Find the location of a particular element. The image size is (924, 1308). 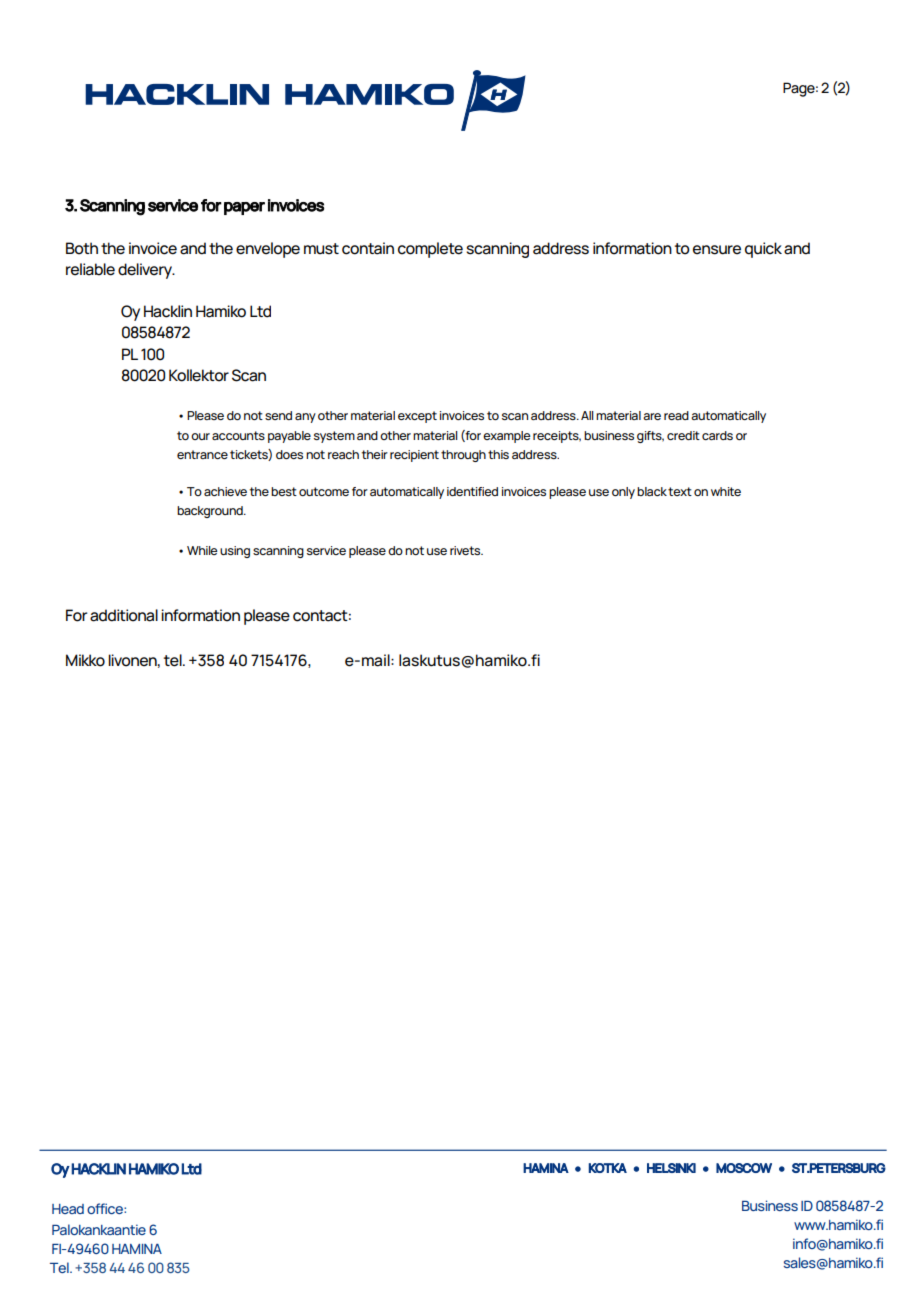

delivery is located at coordinates (146, 271).
